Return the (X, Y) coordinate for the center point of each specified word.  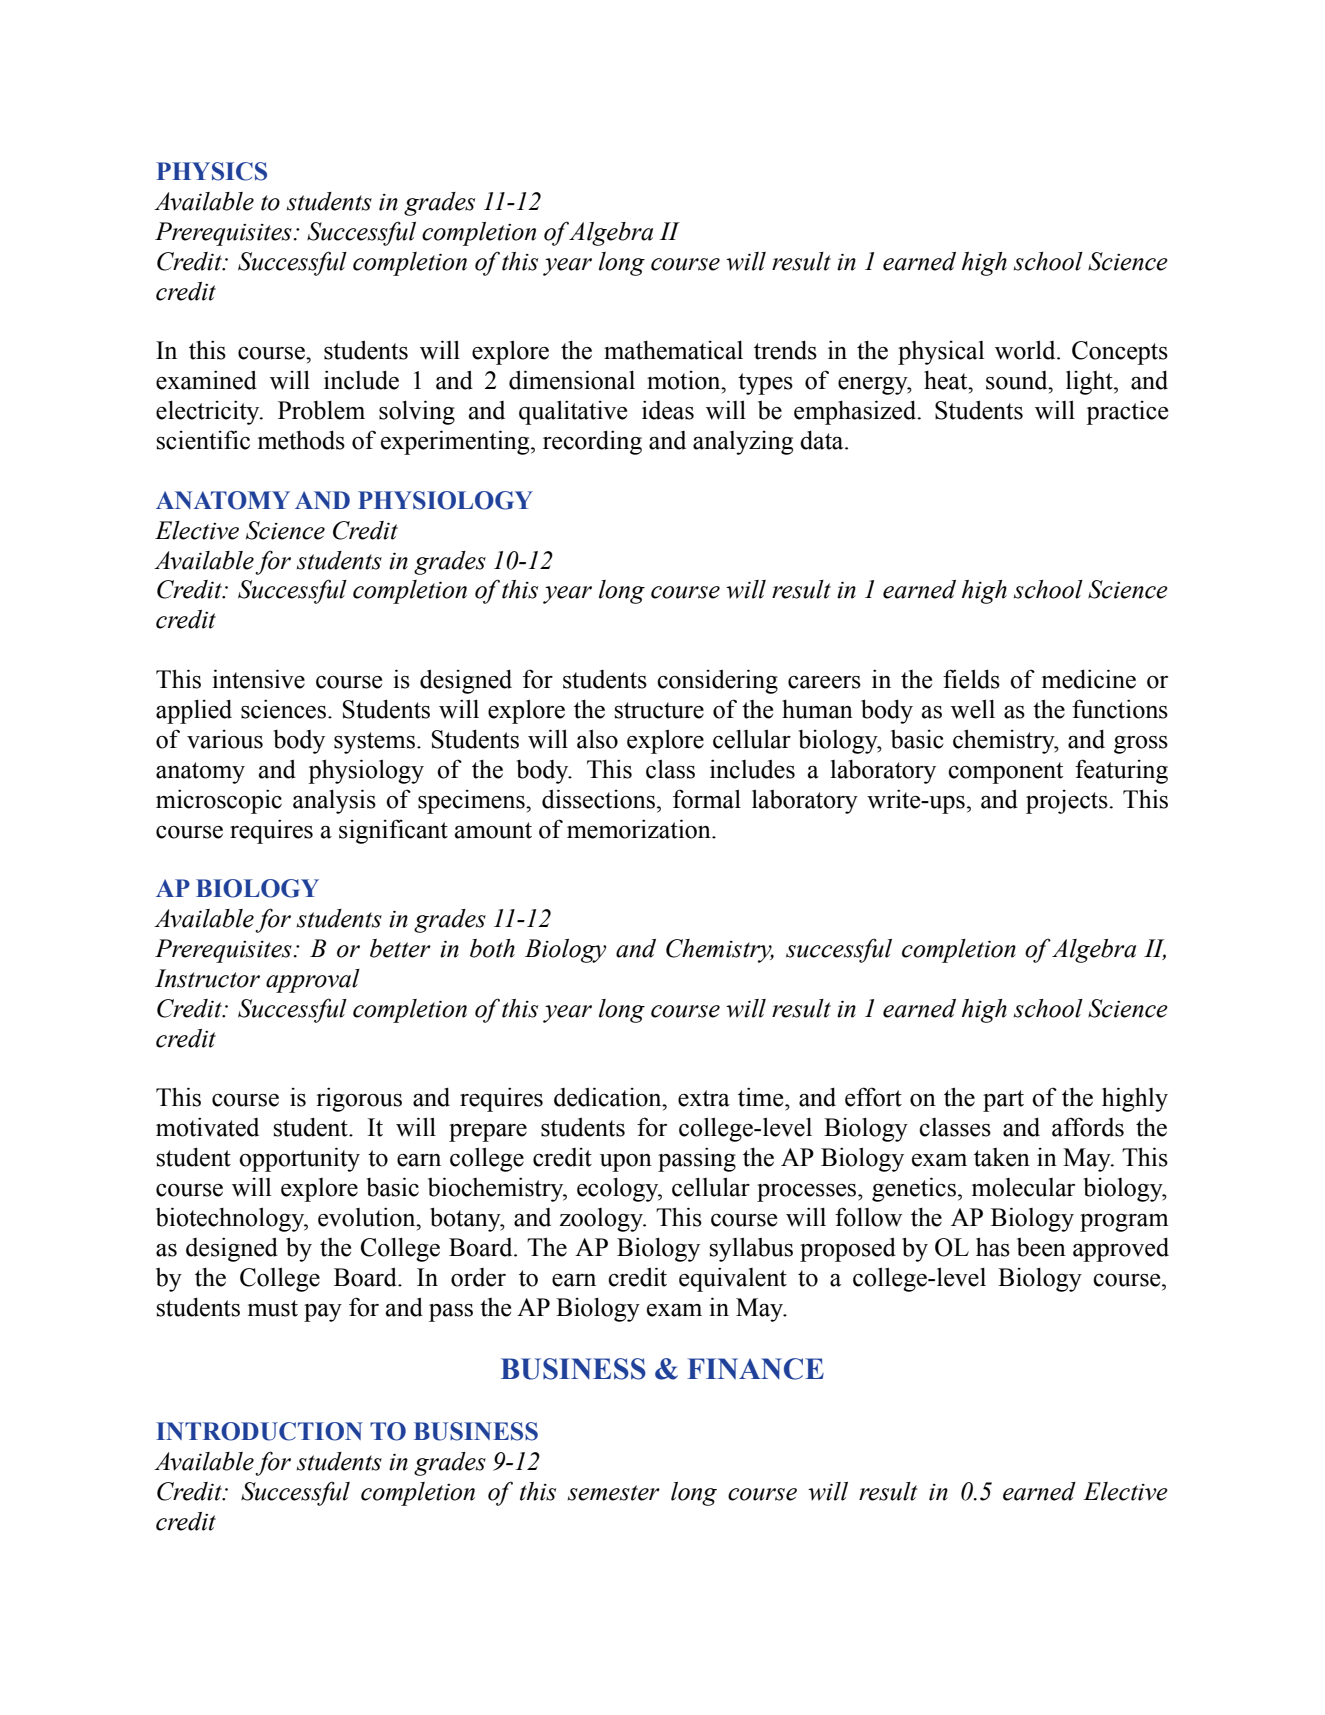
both (492, 948)
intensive (258, 679)
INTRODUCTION (259, 1431)
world (1026, 350)
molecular (1023, 1187)
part (1003, 1101)
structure (659, 710)
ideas (668, 410)
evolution (368, 1217)
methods (301, 440)
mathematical (673, 350)
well (973, 709)
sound (1018, 380)
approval (313, 981)
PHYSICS (211, 171)
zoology (602, 1220)
